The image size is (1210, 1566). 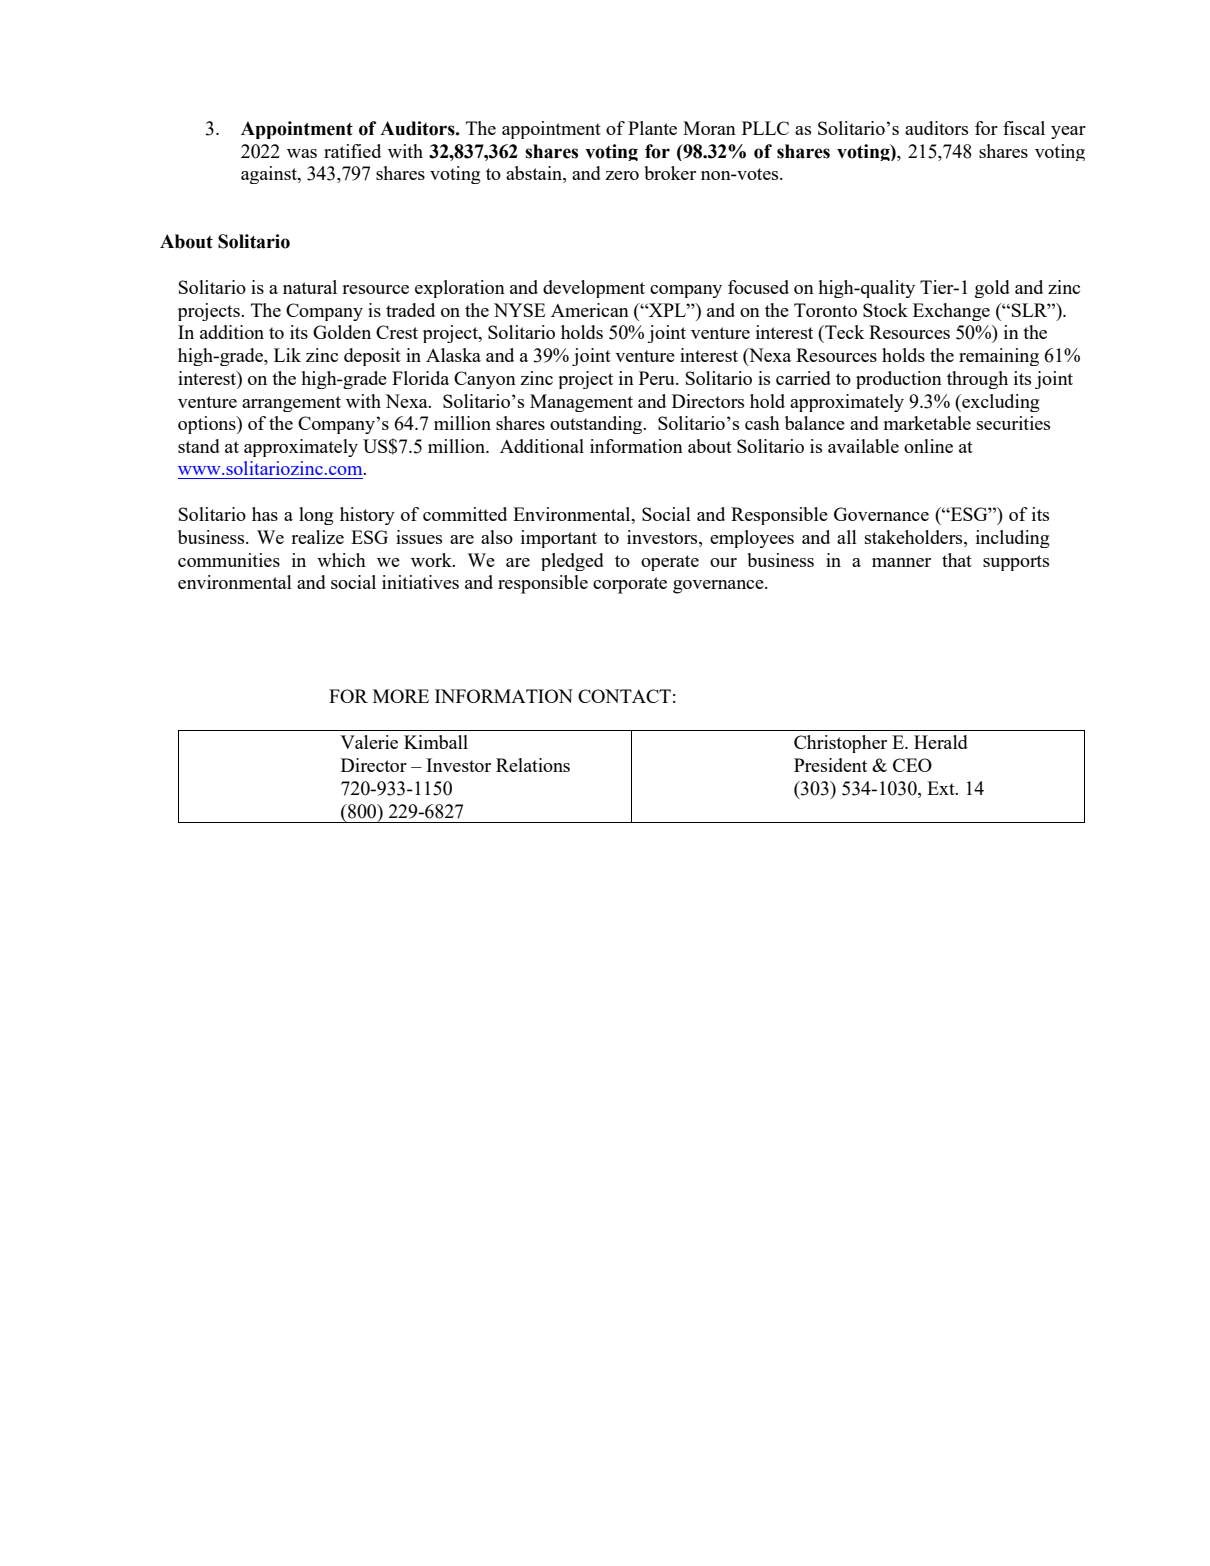 I want to click on initiatives, so click(x=420, y=582).
